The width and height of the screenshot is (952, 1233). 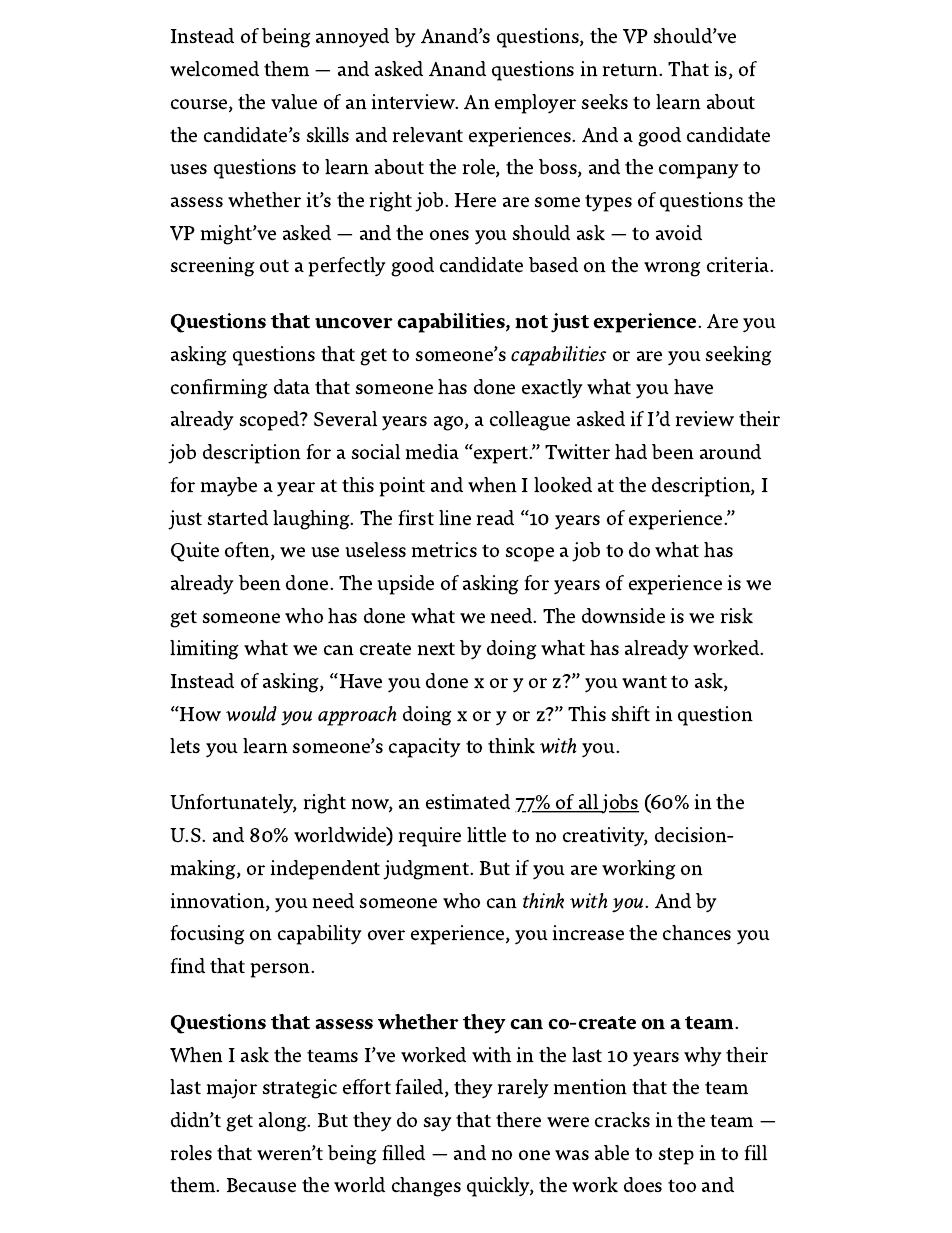 I want to click on say, so click(x=438, y=1124).
